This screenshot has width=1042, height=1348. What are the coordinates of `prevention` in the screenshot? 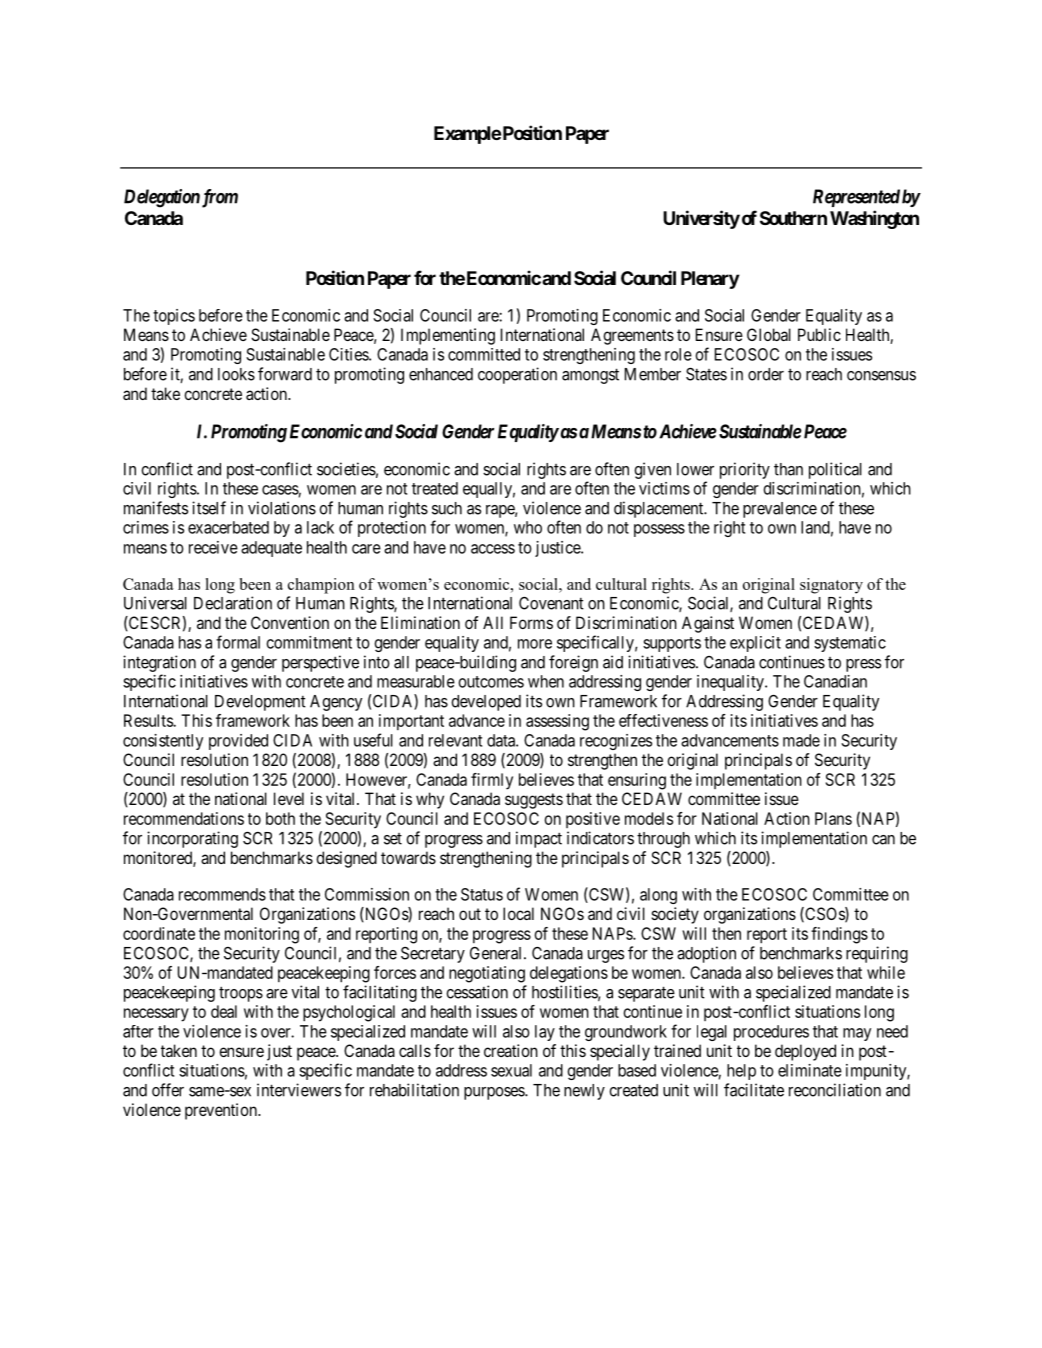 It's located at (222, 1111).
